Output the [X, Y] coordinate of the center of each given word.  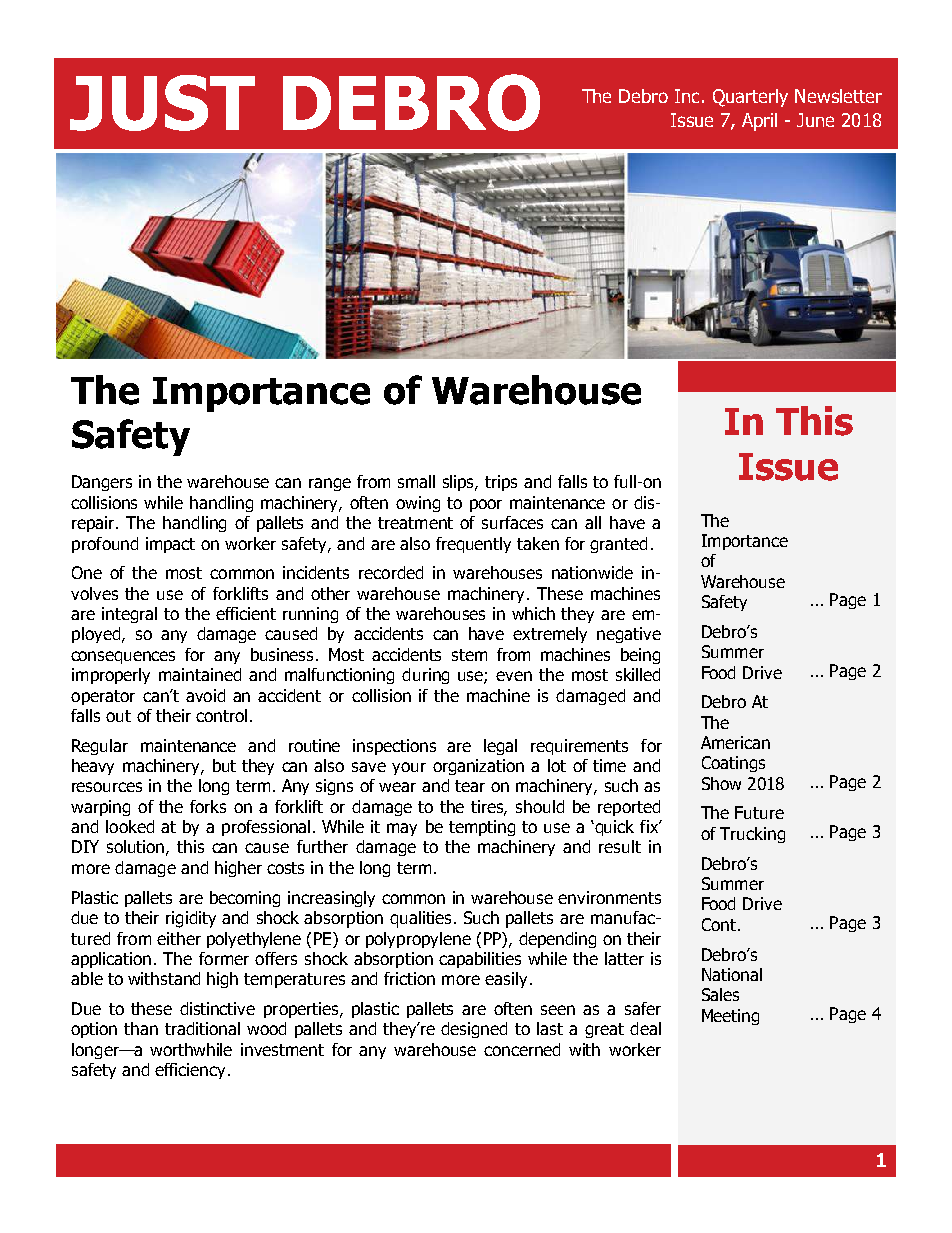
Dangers [102, 483]
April [759, 122]
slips [460, 483]
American [735, 742]
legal [500, 747]
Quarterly [750, 98]
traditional [202, 1028]
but [224, 765]
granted [618, 545]
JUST [162, 103]
